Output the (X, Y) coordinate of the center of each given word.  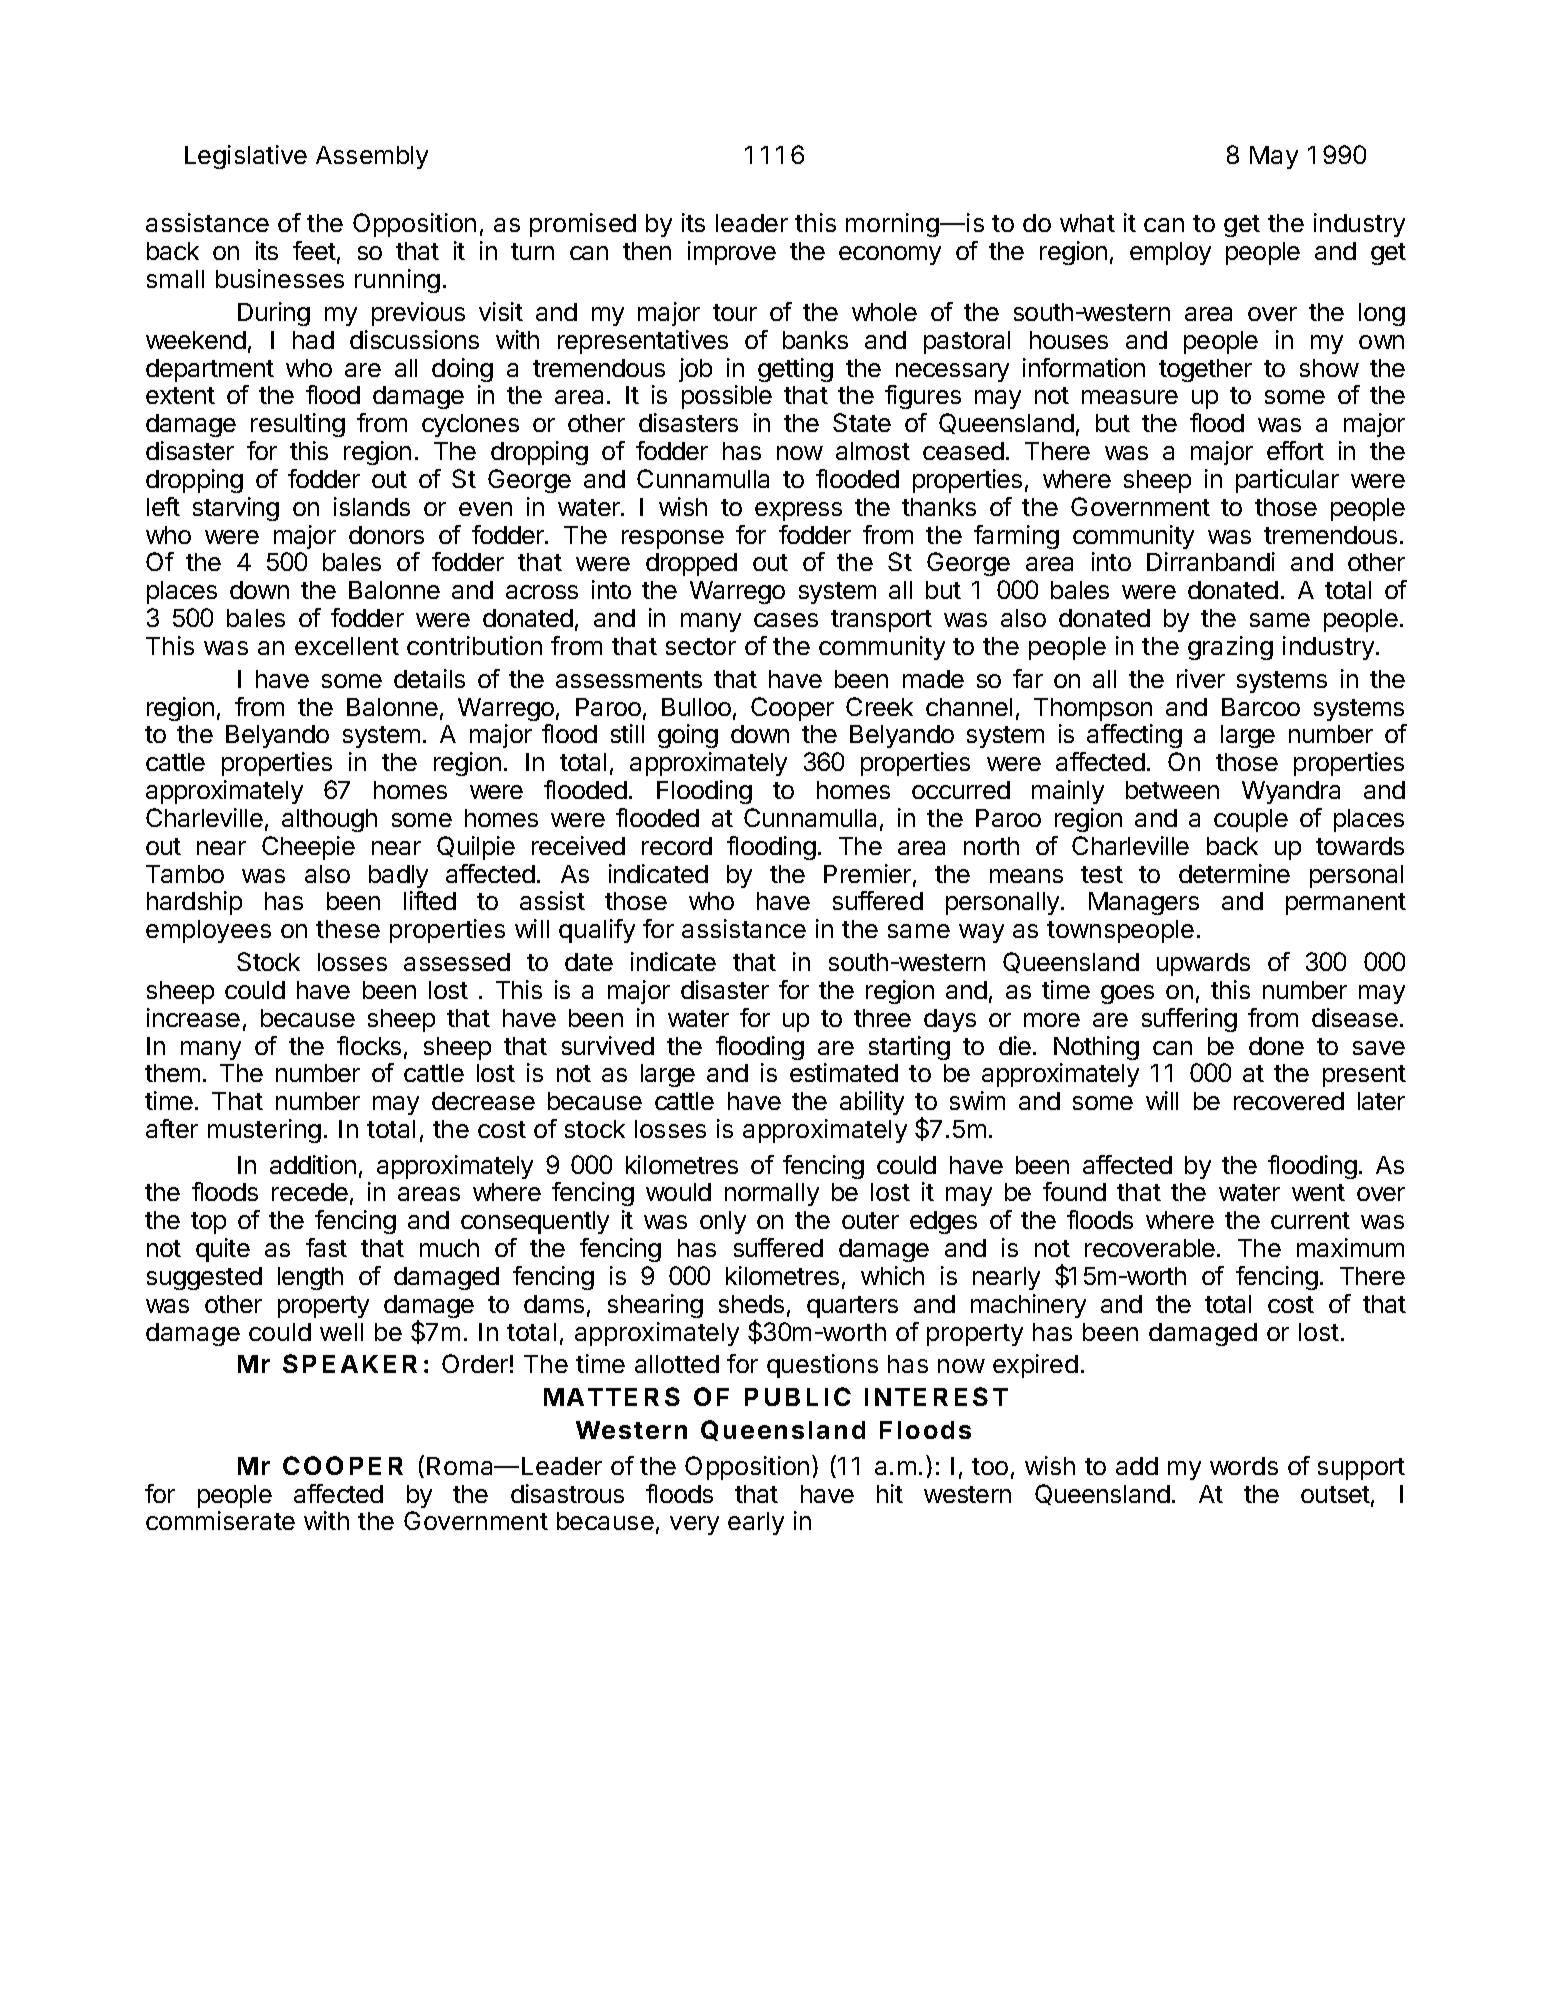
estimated (844, 1072)
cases (786, 620)
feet (314, 250)
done (1276, 1046)
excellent (347, 646)
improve (732, 253)
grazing (1230, 648)
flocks (369, 1045)
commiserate (220, 1520)
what (1087, 223)
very (694, 1525)
